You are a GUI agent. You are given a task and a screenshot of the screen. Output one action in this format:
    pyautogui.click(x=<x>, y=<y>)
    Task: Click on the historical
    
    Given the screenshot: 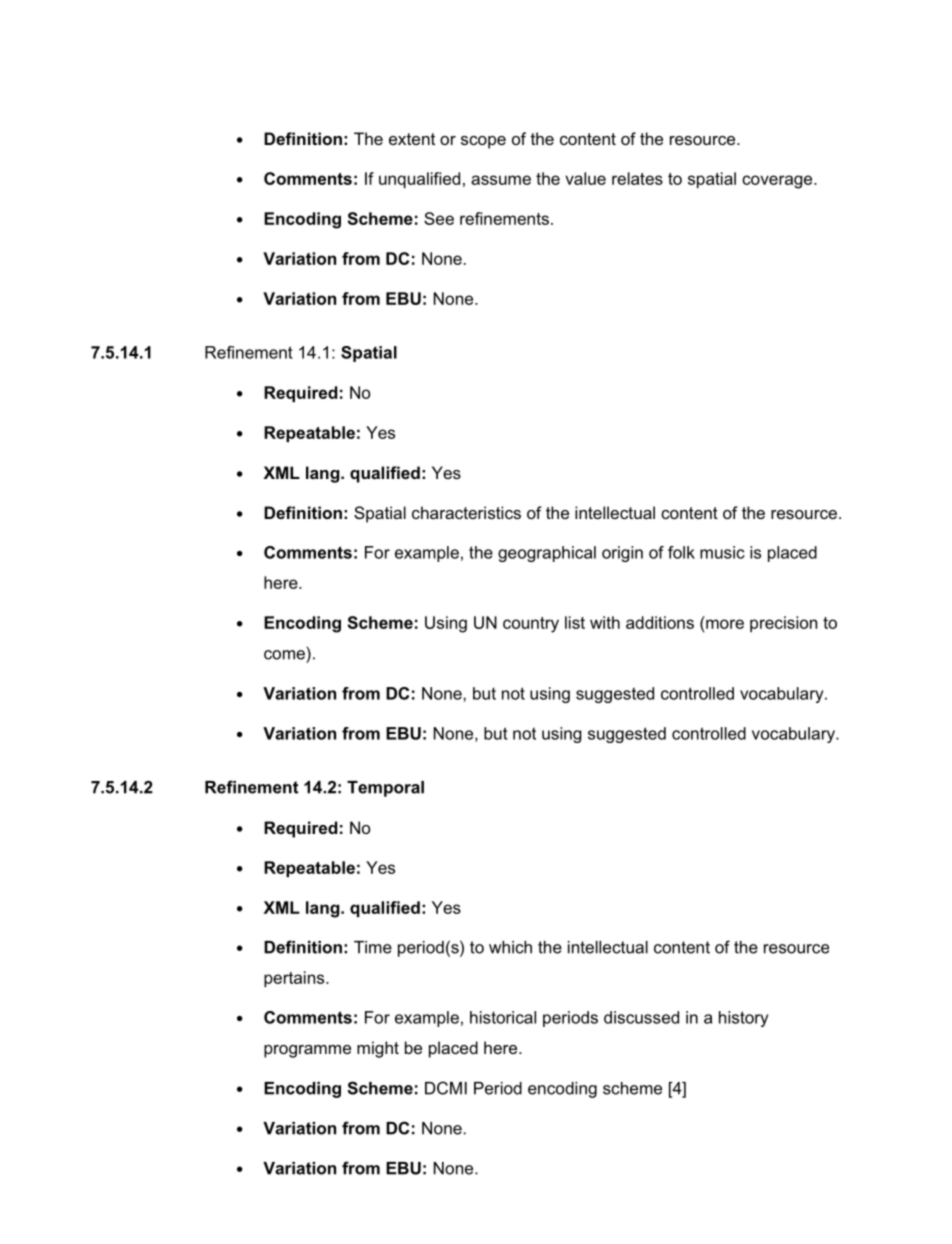 What is the action you would take?
    pyautogui.click(x=503, y=1017)
